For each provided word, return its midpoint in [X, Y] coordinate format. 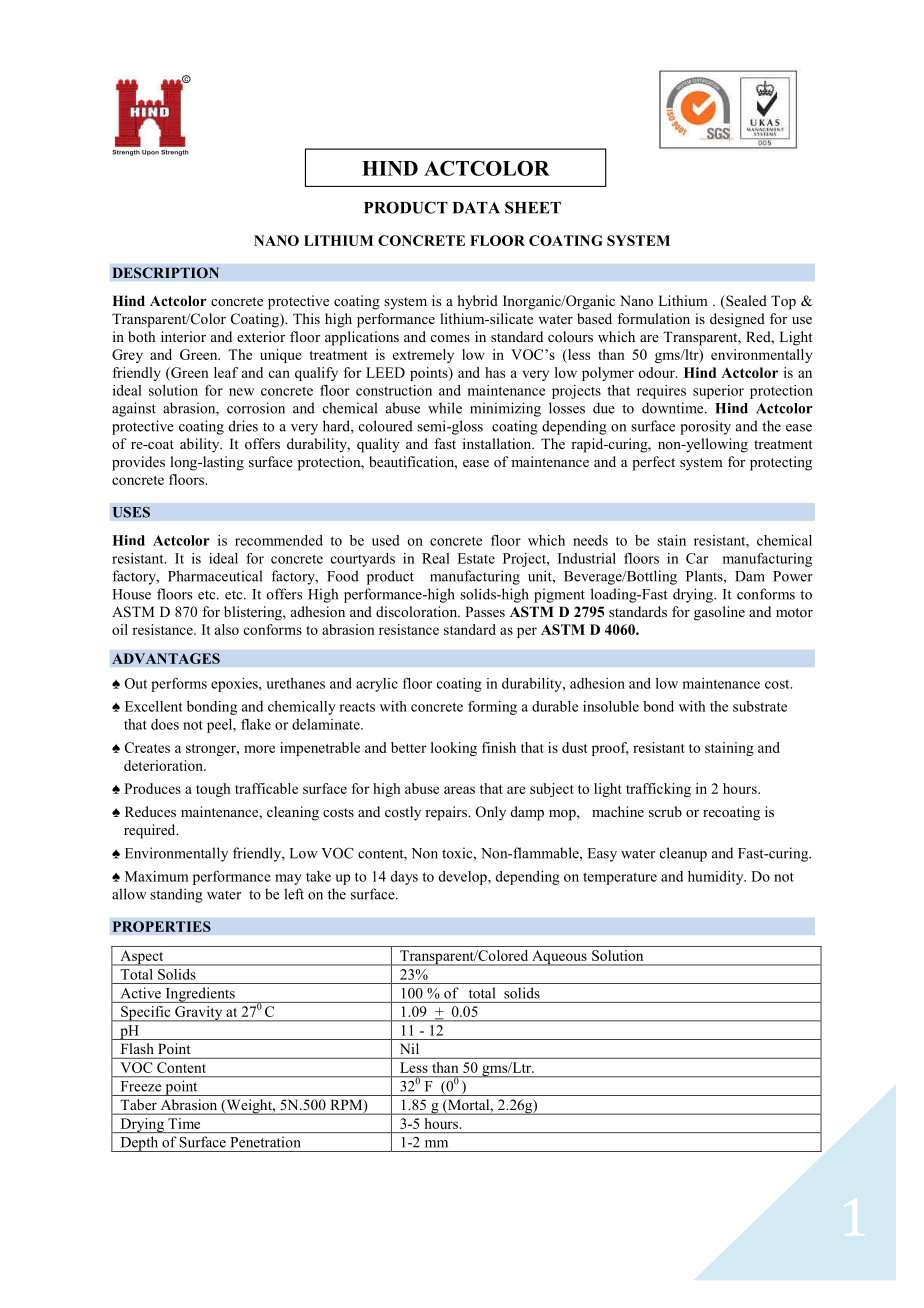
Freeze [141, 1086]
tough [213, 790]
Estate [476, 558]
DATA [476, 208]
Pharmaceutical [215, 576]
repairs [447, 813]
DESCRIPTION [165, 273]
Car [697, 558]
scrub [665, 811]
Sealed [745, 302]
